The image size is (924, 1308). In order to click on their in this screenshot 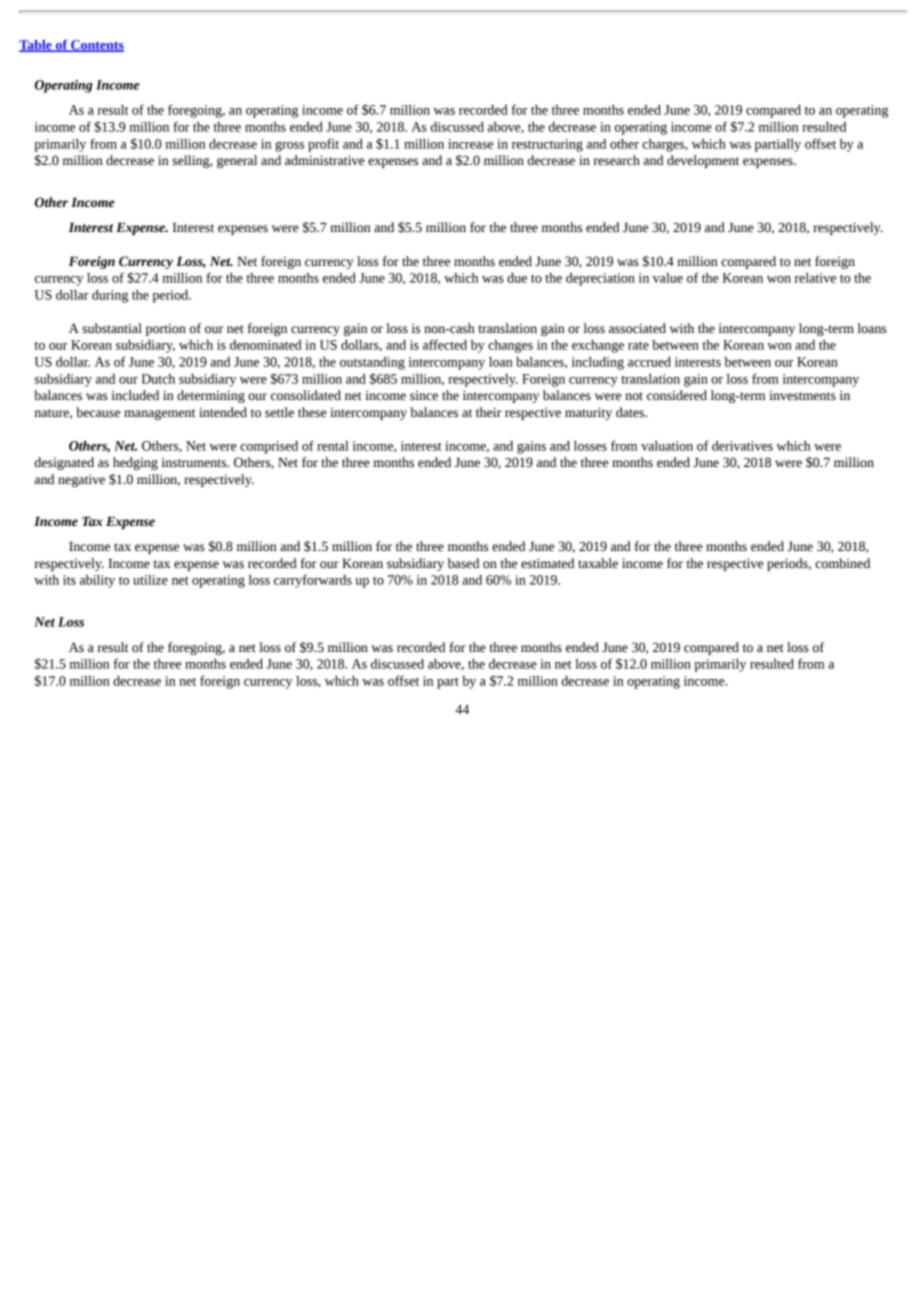, I will do `click(489, 412)`.
